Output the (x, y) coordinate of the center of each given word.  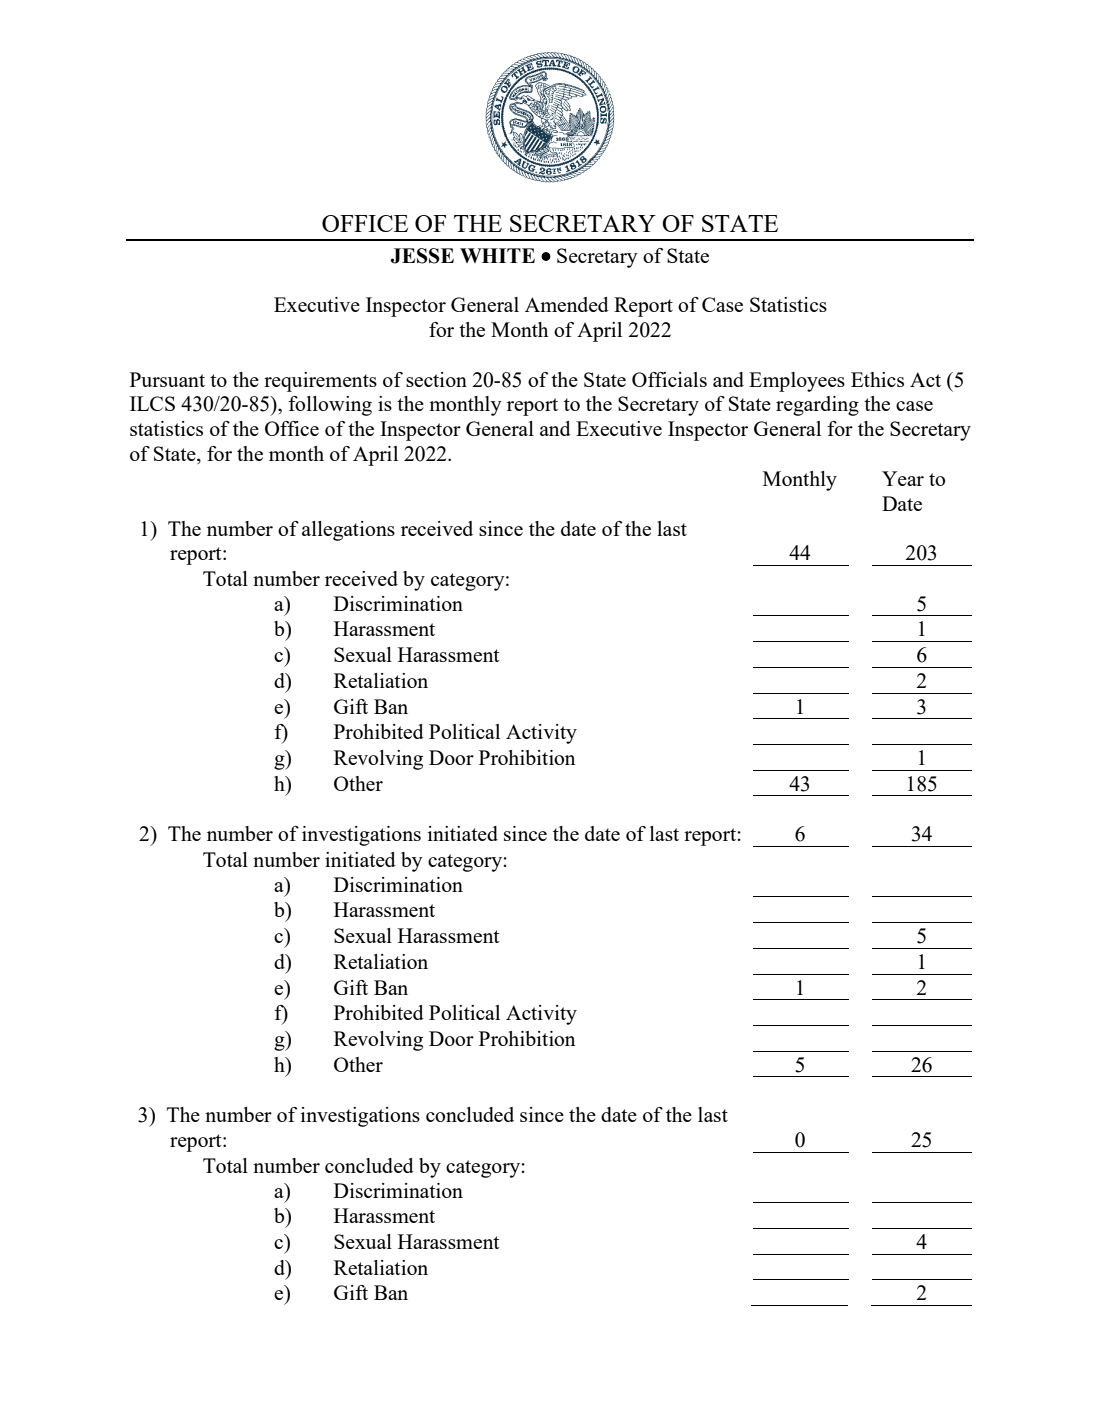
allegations (348, 531)
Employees (797, 382)
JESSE (422, 256)
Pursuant (167, 379)
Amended (567, 304)
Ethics (877, 379)
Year (903, 478)
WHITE (497, 255)
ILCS (152, 403)
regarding (817, 406)
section (436, 379)
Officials (669, 379)
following (330, 406)
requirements (320, 382)
